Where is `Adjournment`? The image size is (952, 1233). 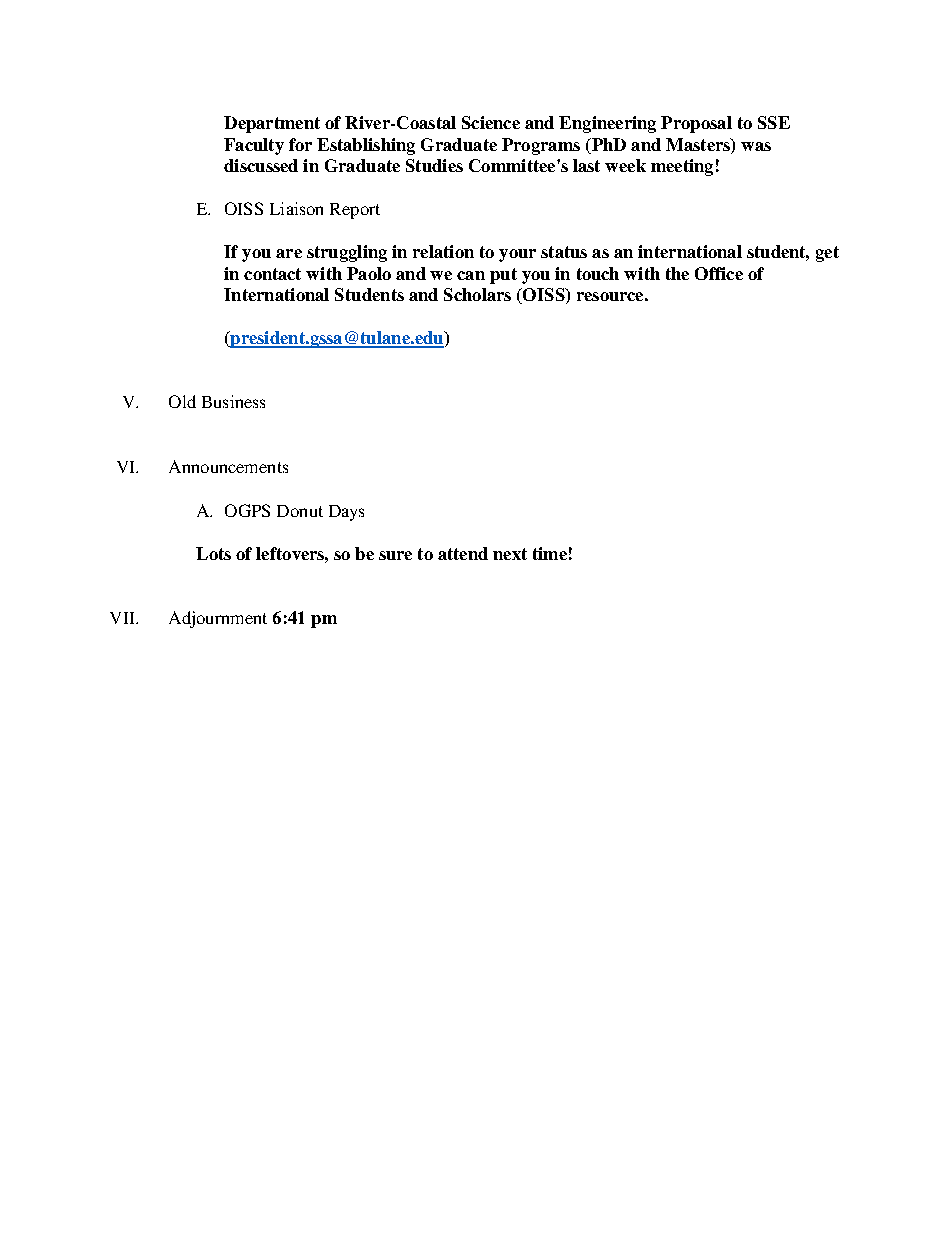
Adjournment is located at coordinates (218, 619).
